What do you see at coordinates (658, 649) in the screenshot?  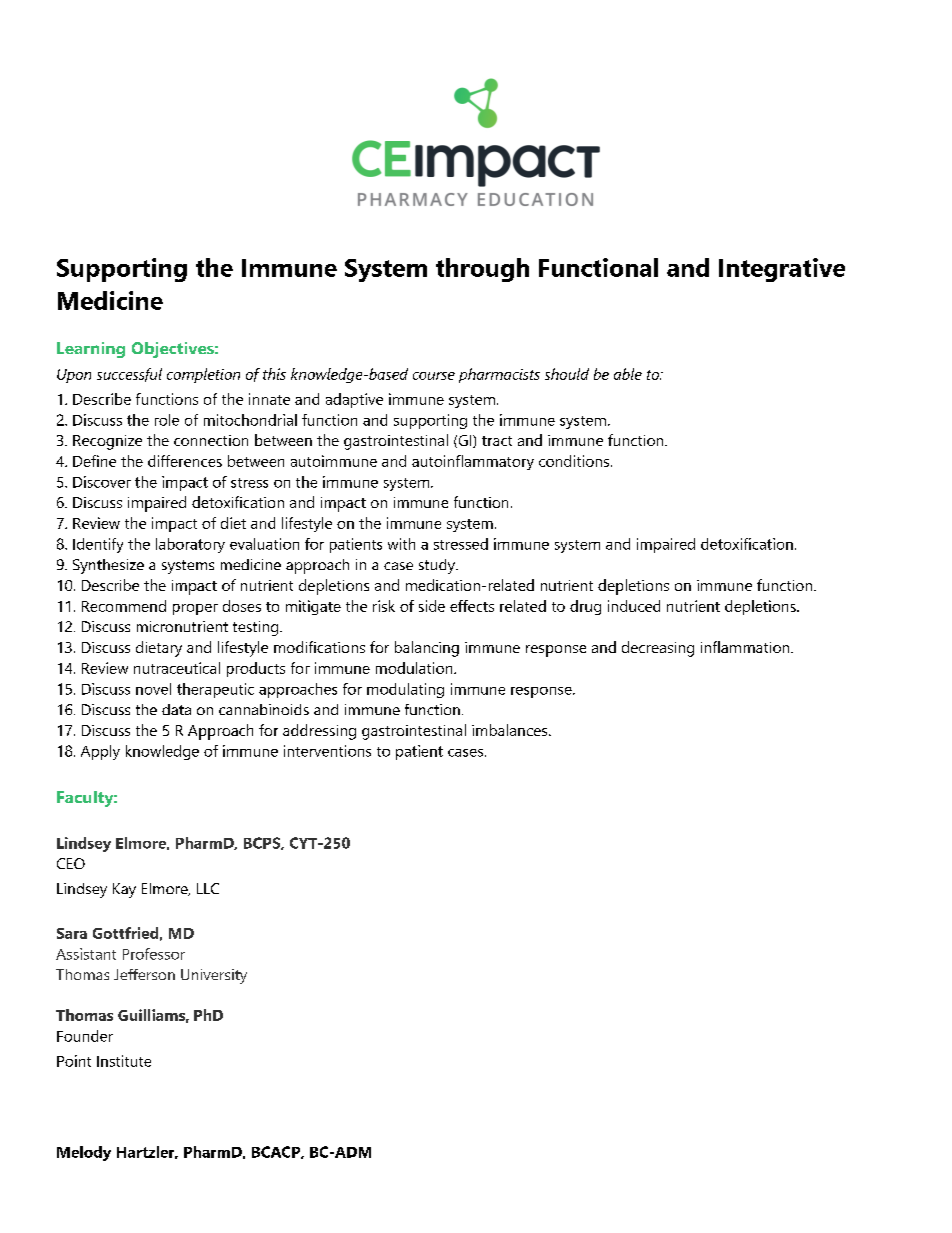 I see `decreasing` at bounding box center [658, 649].
